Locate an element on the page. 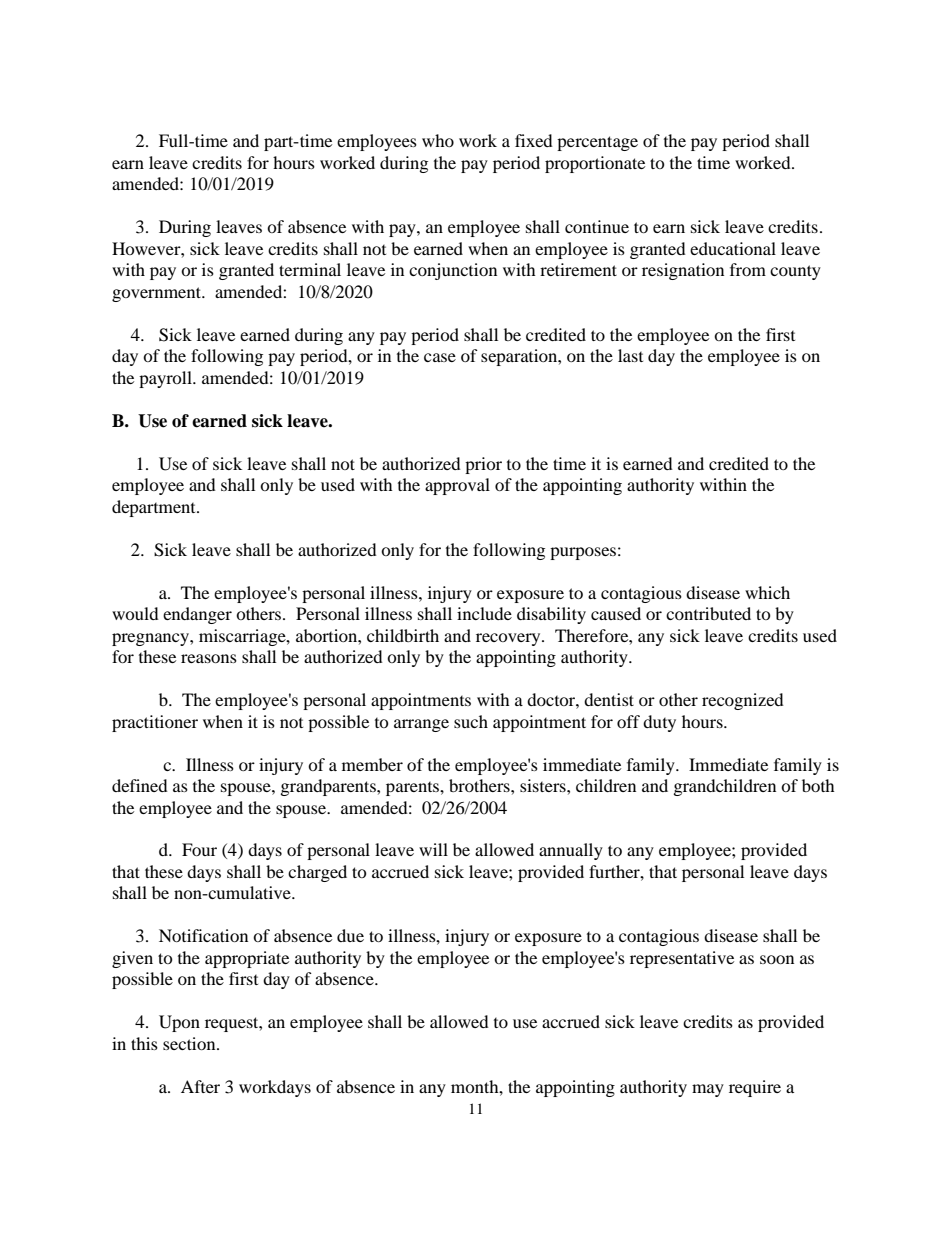  terminal is located at coordinates (310, 269).
